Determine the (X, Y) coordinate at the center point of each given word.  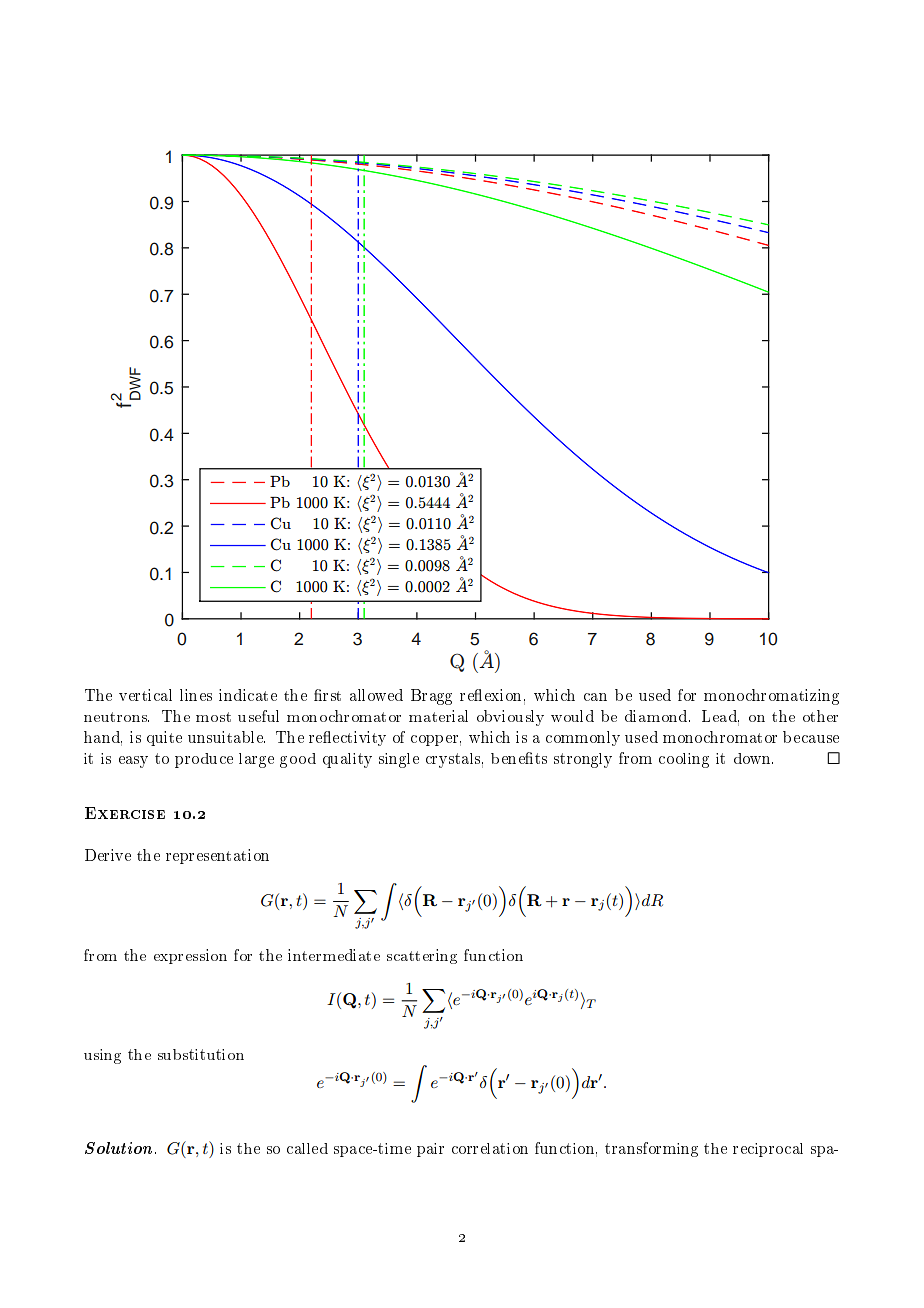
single (399, 760)
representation (217, 856)
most (213, 717)
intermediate (334, 955)
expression (190, 956)
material (438, 716)
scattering (422, 956)
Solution (120, 1148)
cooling (684, 760)
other (820, 716)
